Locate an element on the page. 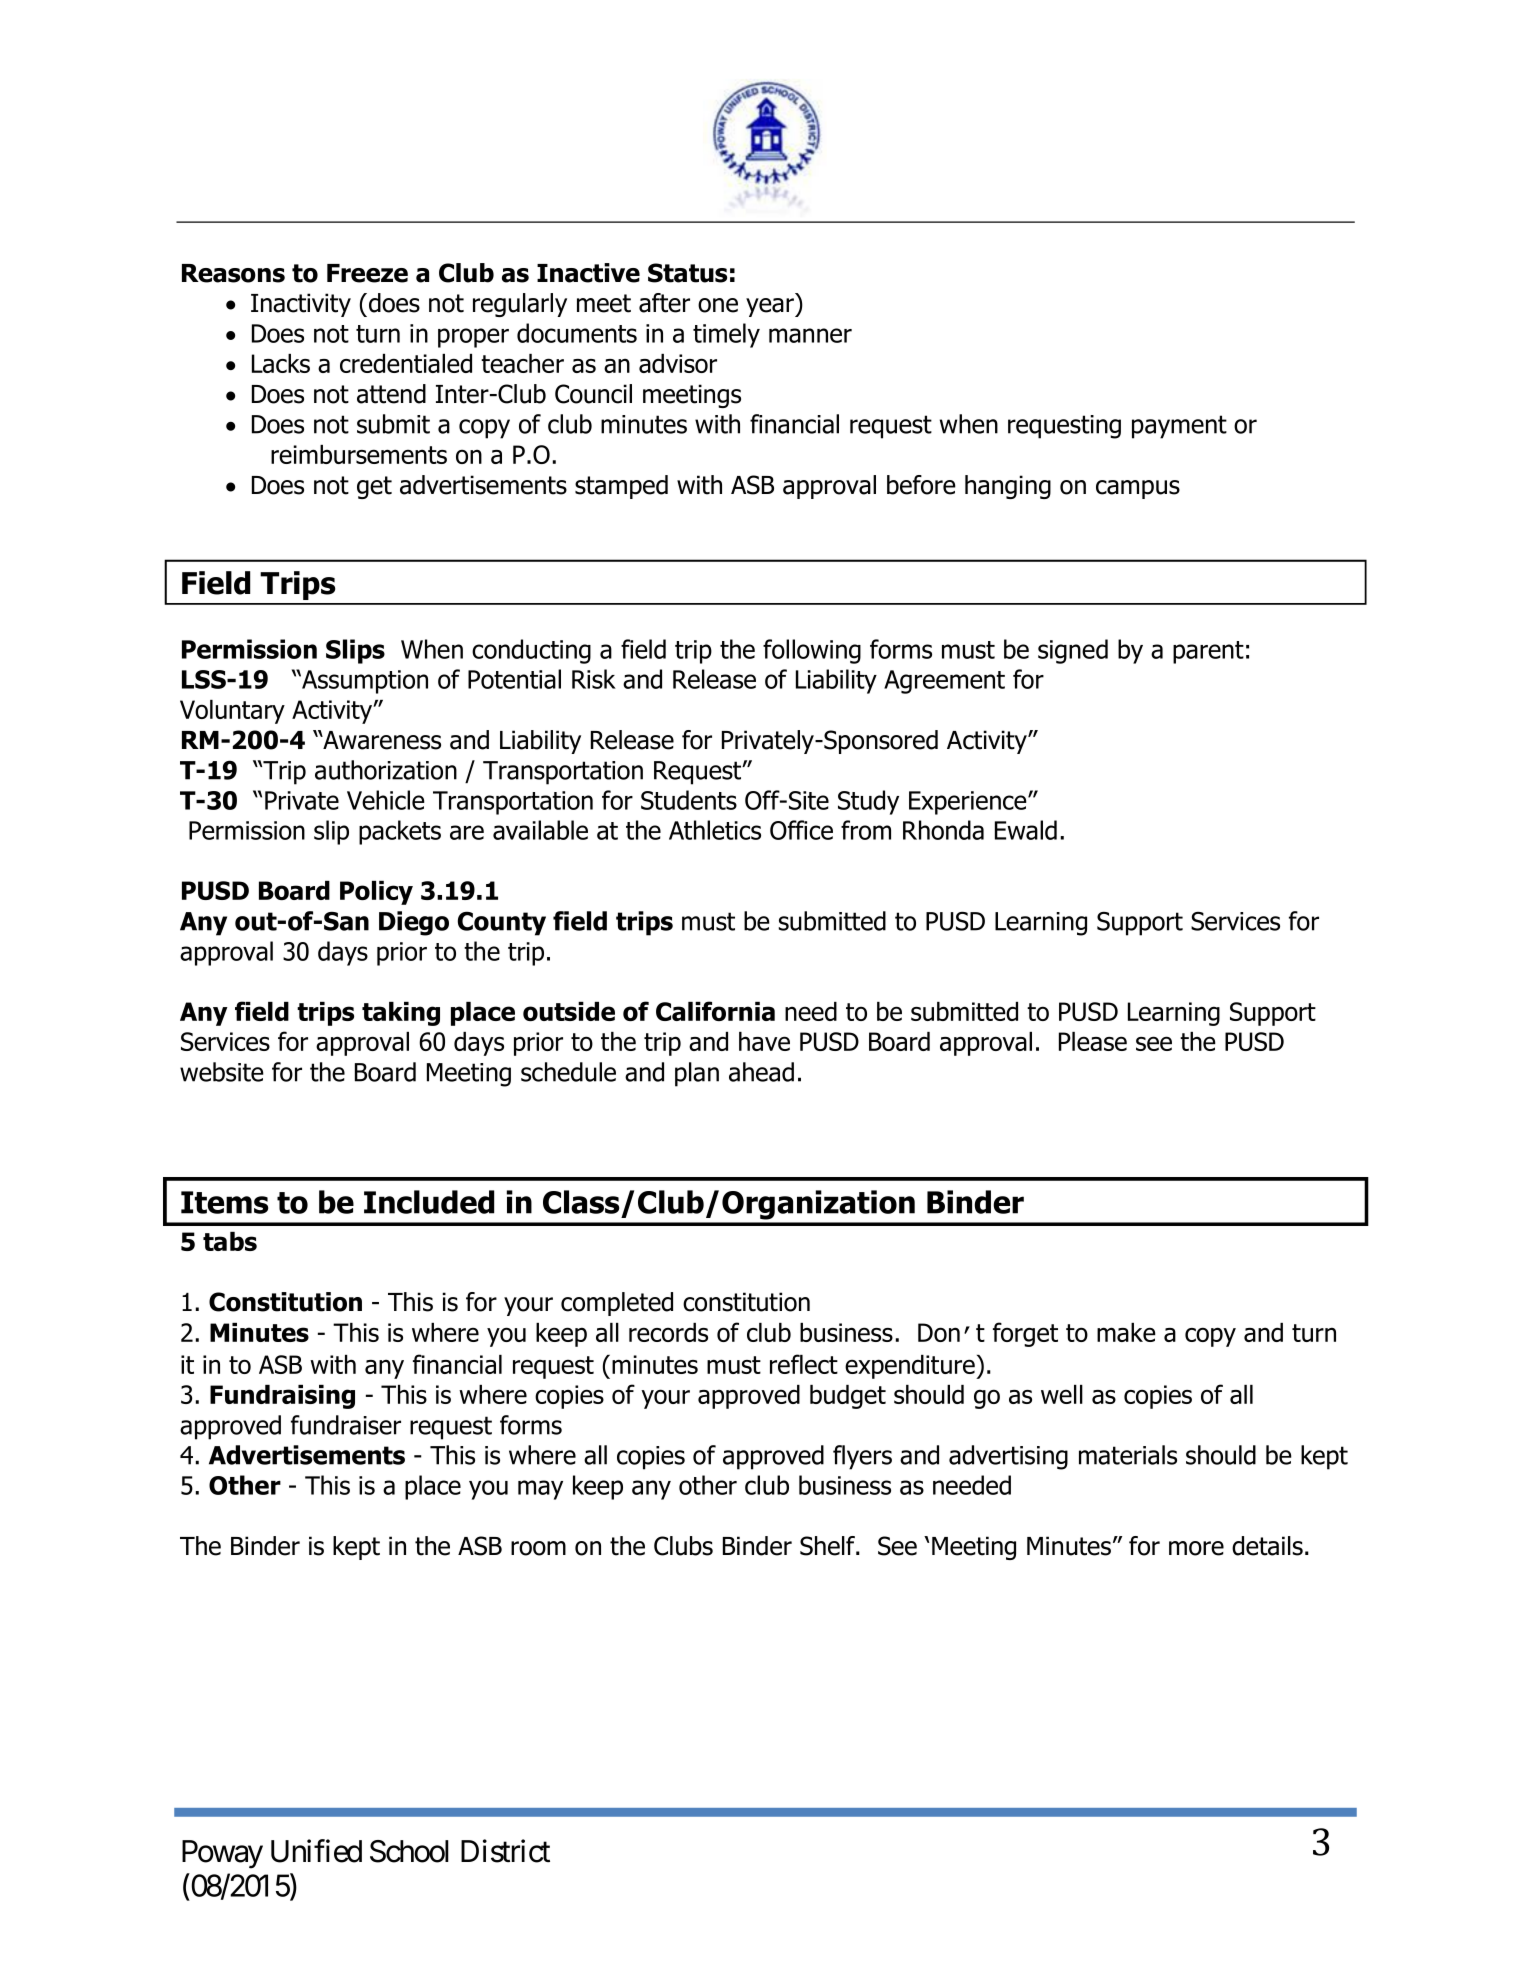 Image resolution: width=1531 pixels, height=1981 pixels. make is located at coordinates (1126, 1332).
